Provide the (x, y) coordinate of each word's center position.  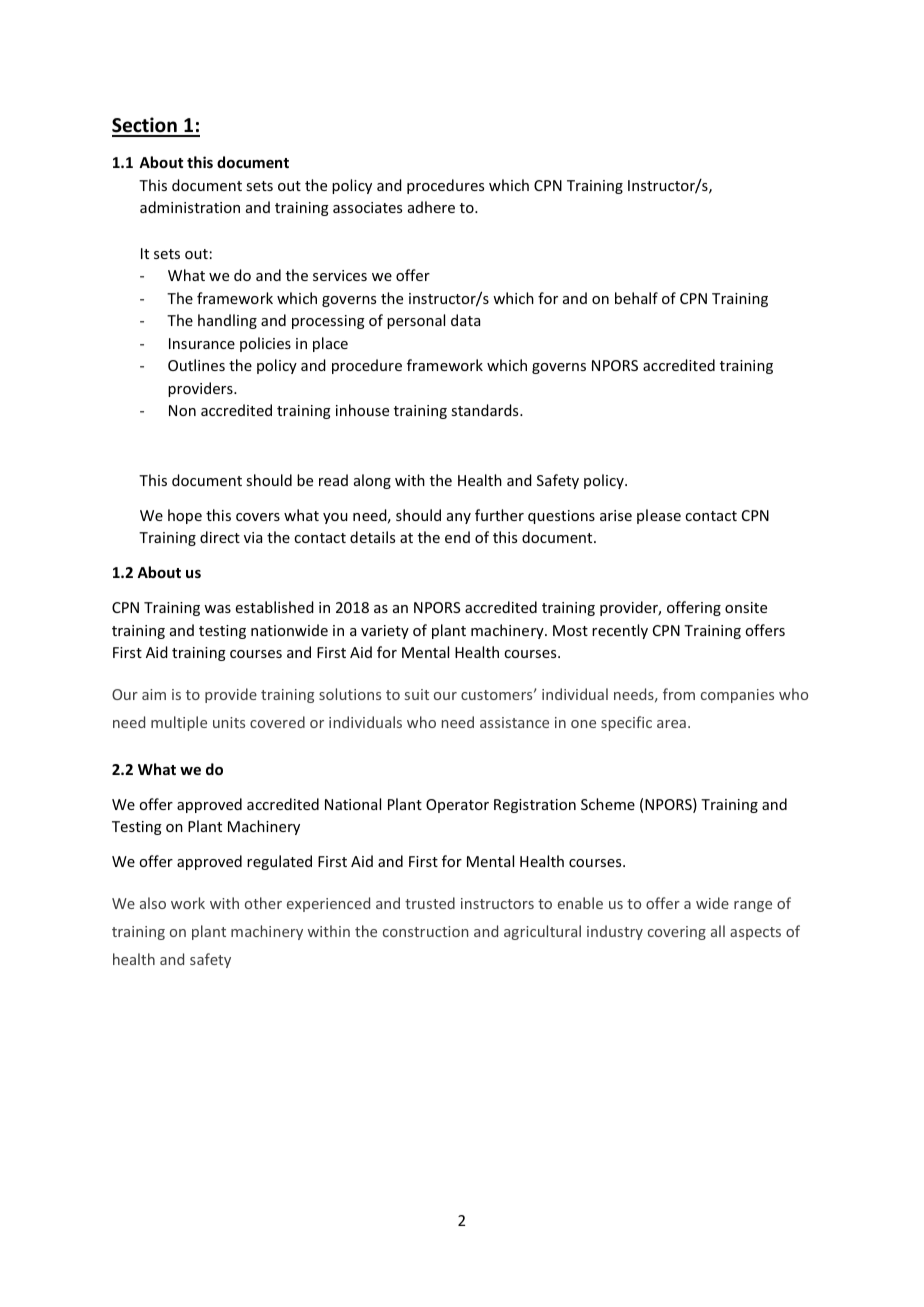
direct (220, 537)
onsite (746, 607)
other (263, 903)
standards (486, 410)
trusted (430, 903)
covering (677, 933)
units (229, 722)
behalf (636, 298)
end (457, 537)
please (659, 516)
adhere (431, 207)
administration (190, 207)
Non (182, 410)
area (671, 724)
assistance (514, 722)
